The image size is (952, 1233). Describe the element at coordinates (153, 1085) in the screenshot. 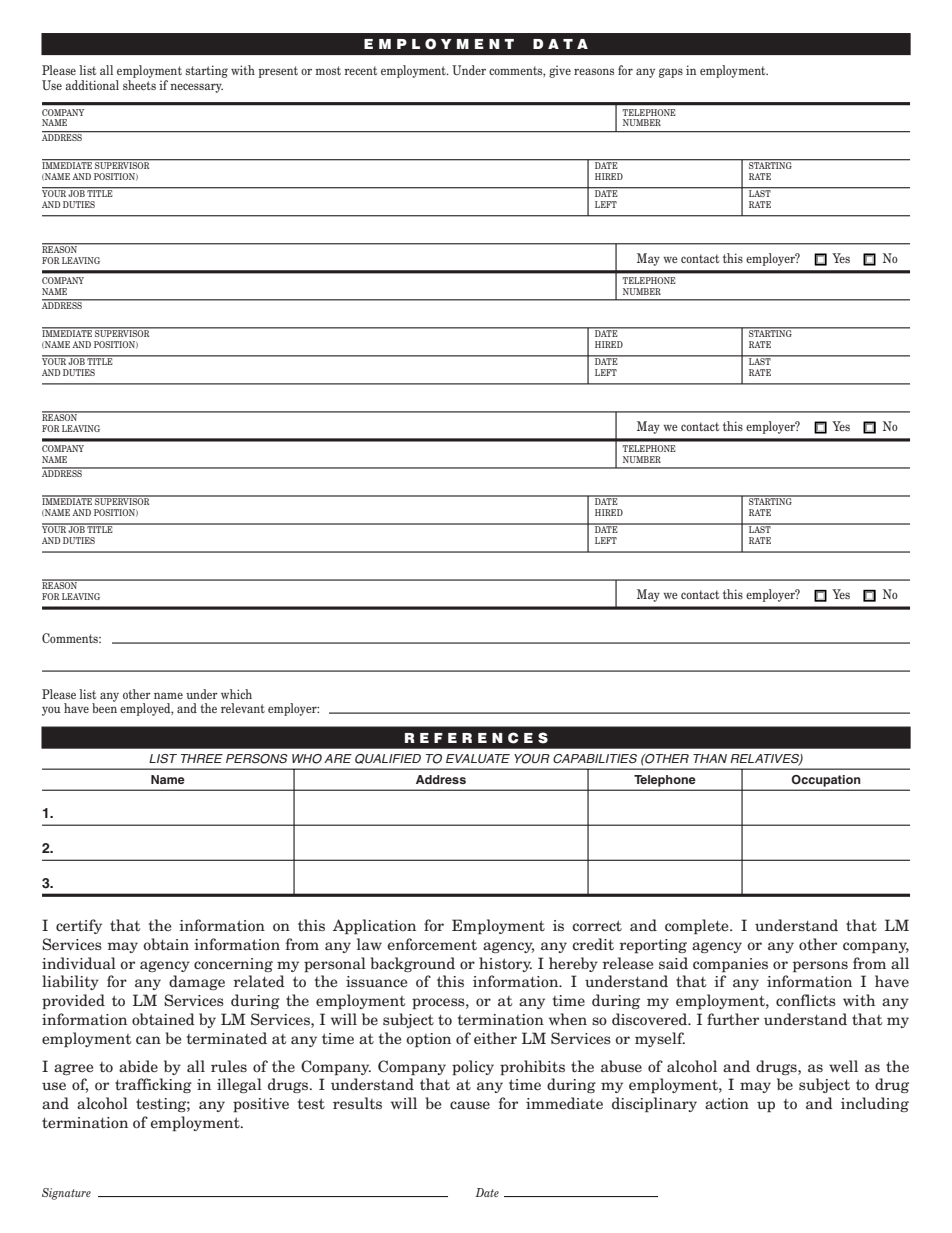

I see `trafficking` at that location.
